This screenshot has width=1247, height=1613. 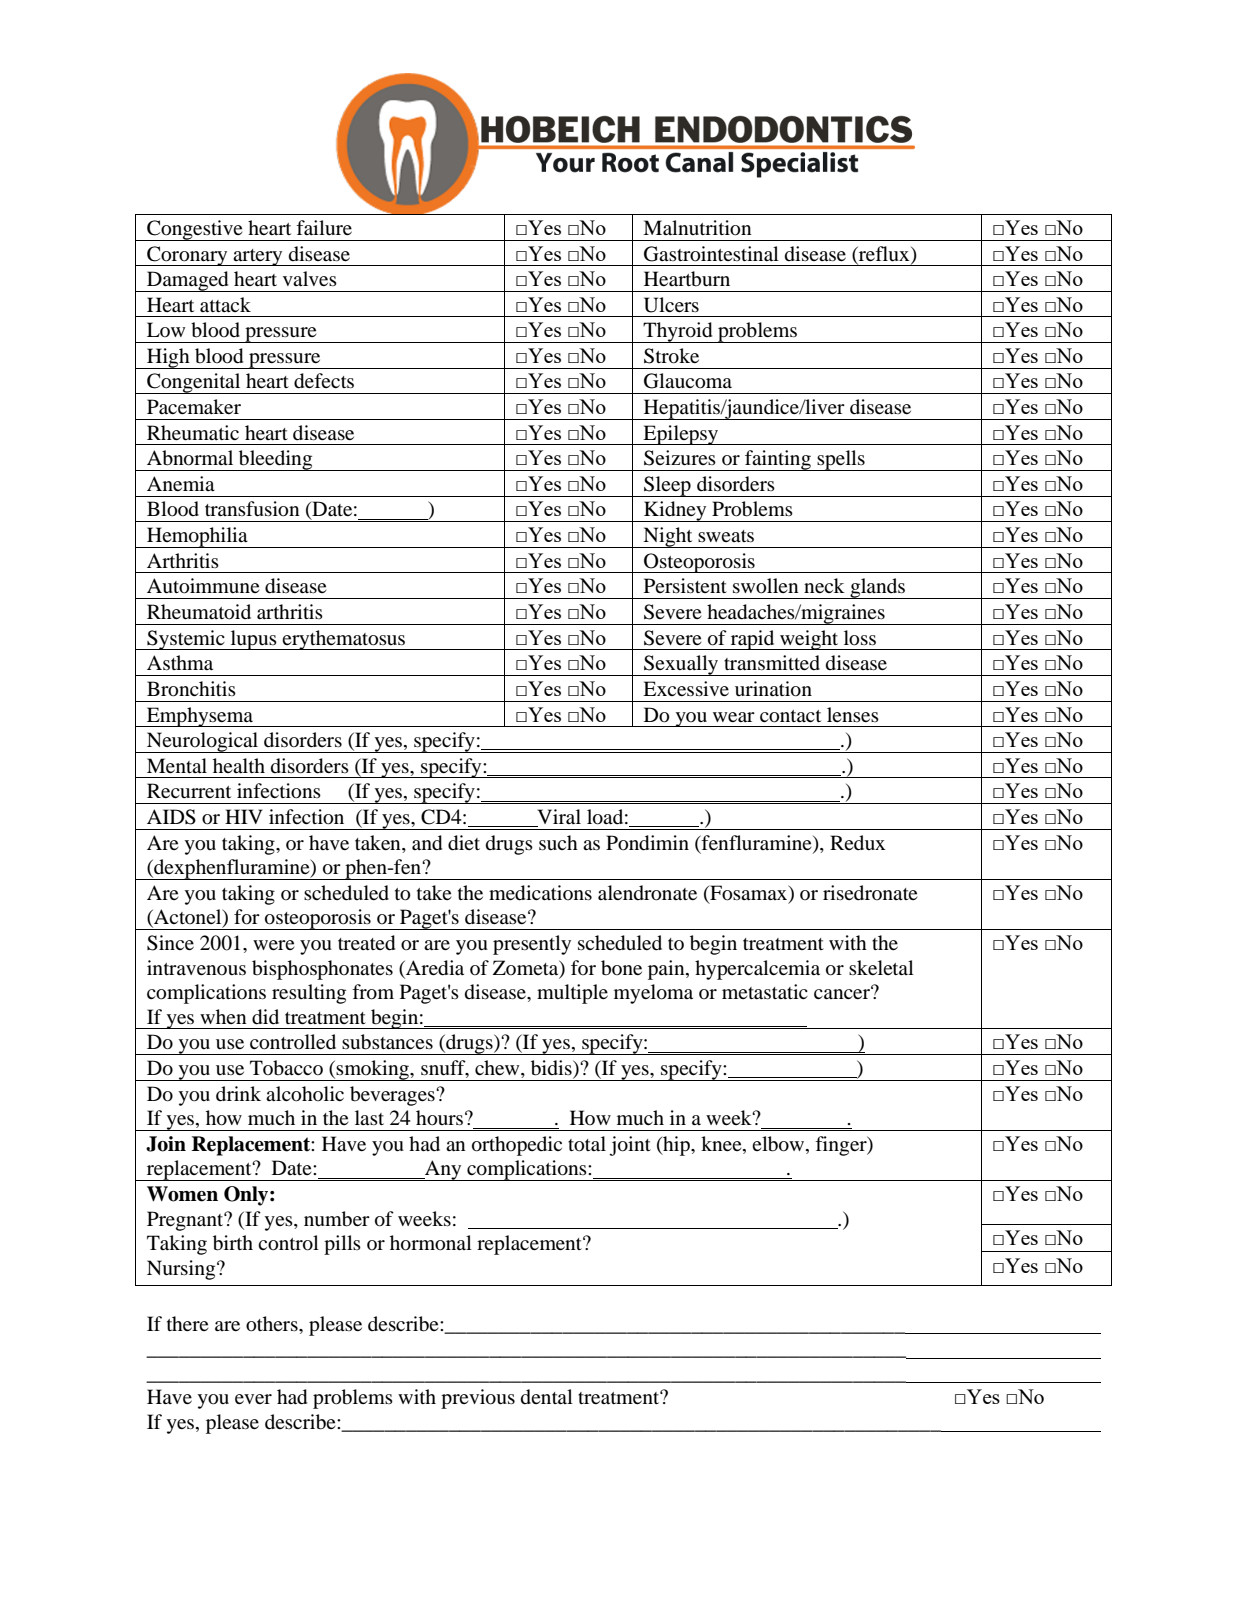 What do you see at coordinates (572, 994) in the screenshot?
I see `multiple` at bounding box center [572, 994].
